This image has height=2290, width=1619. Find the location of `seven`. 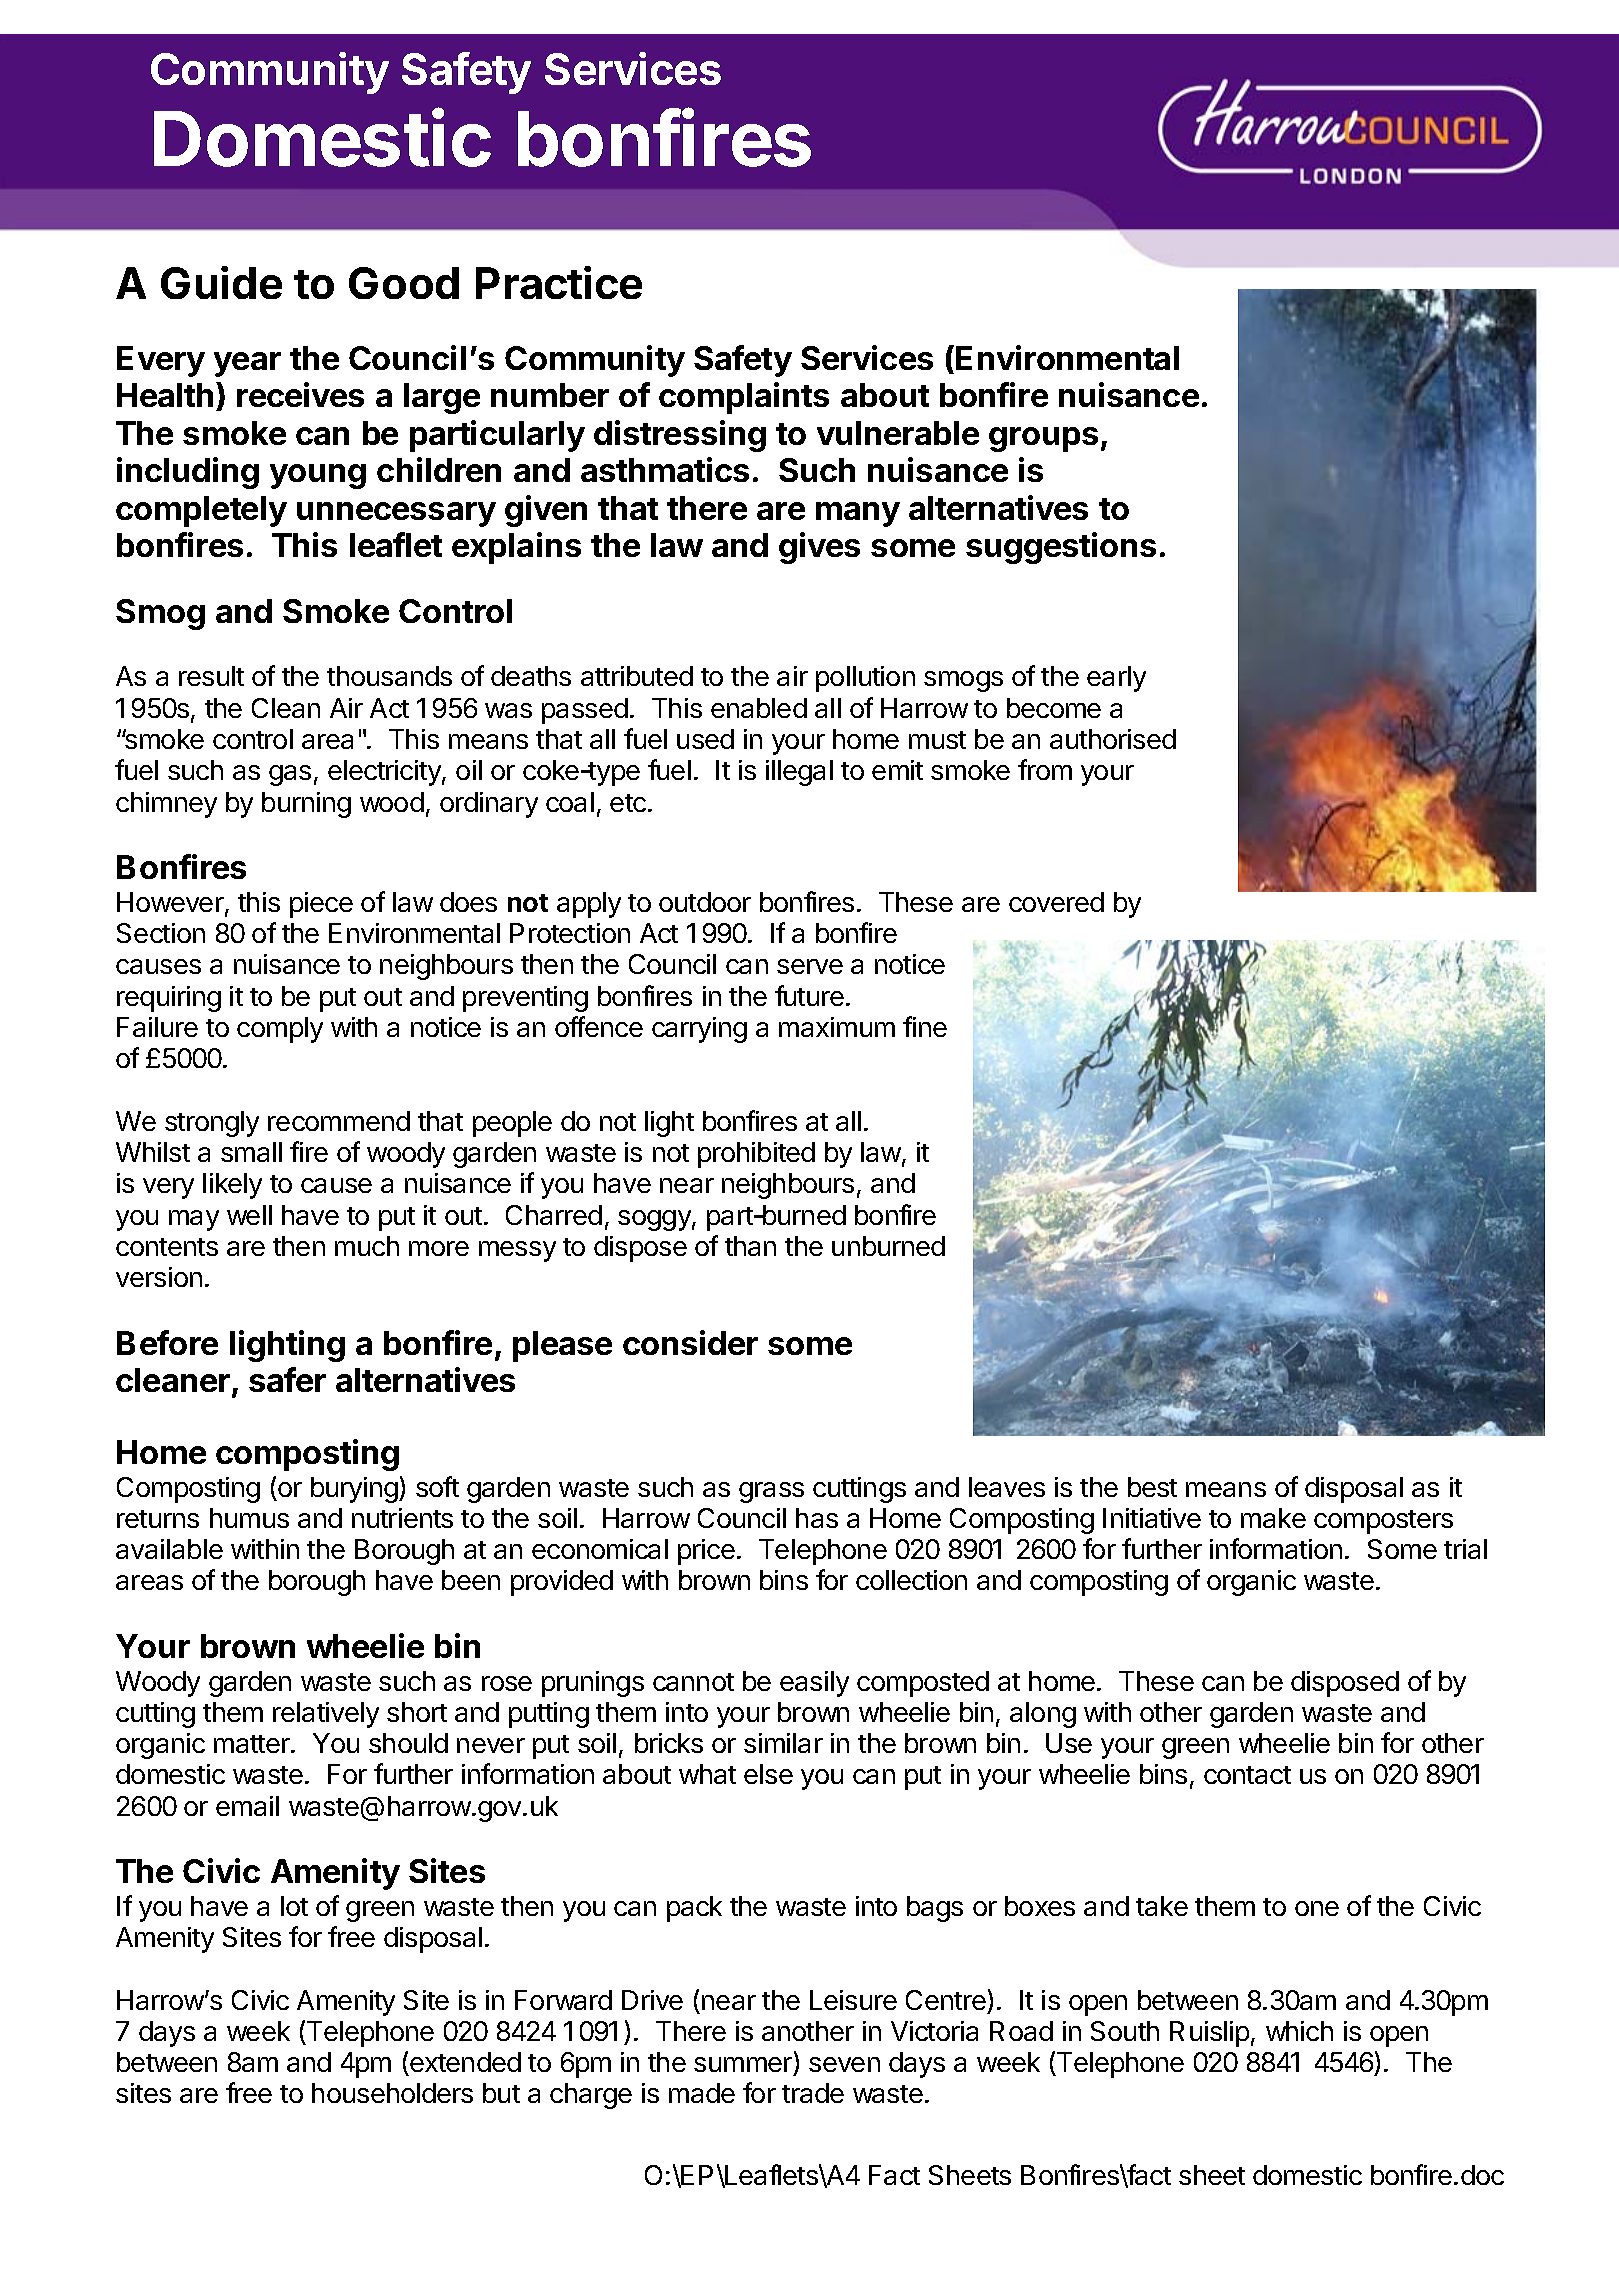

seven is located at coordinates (844, 2064).
